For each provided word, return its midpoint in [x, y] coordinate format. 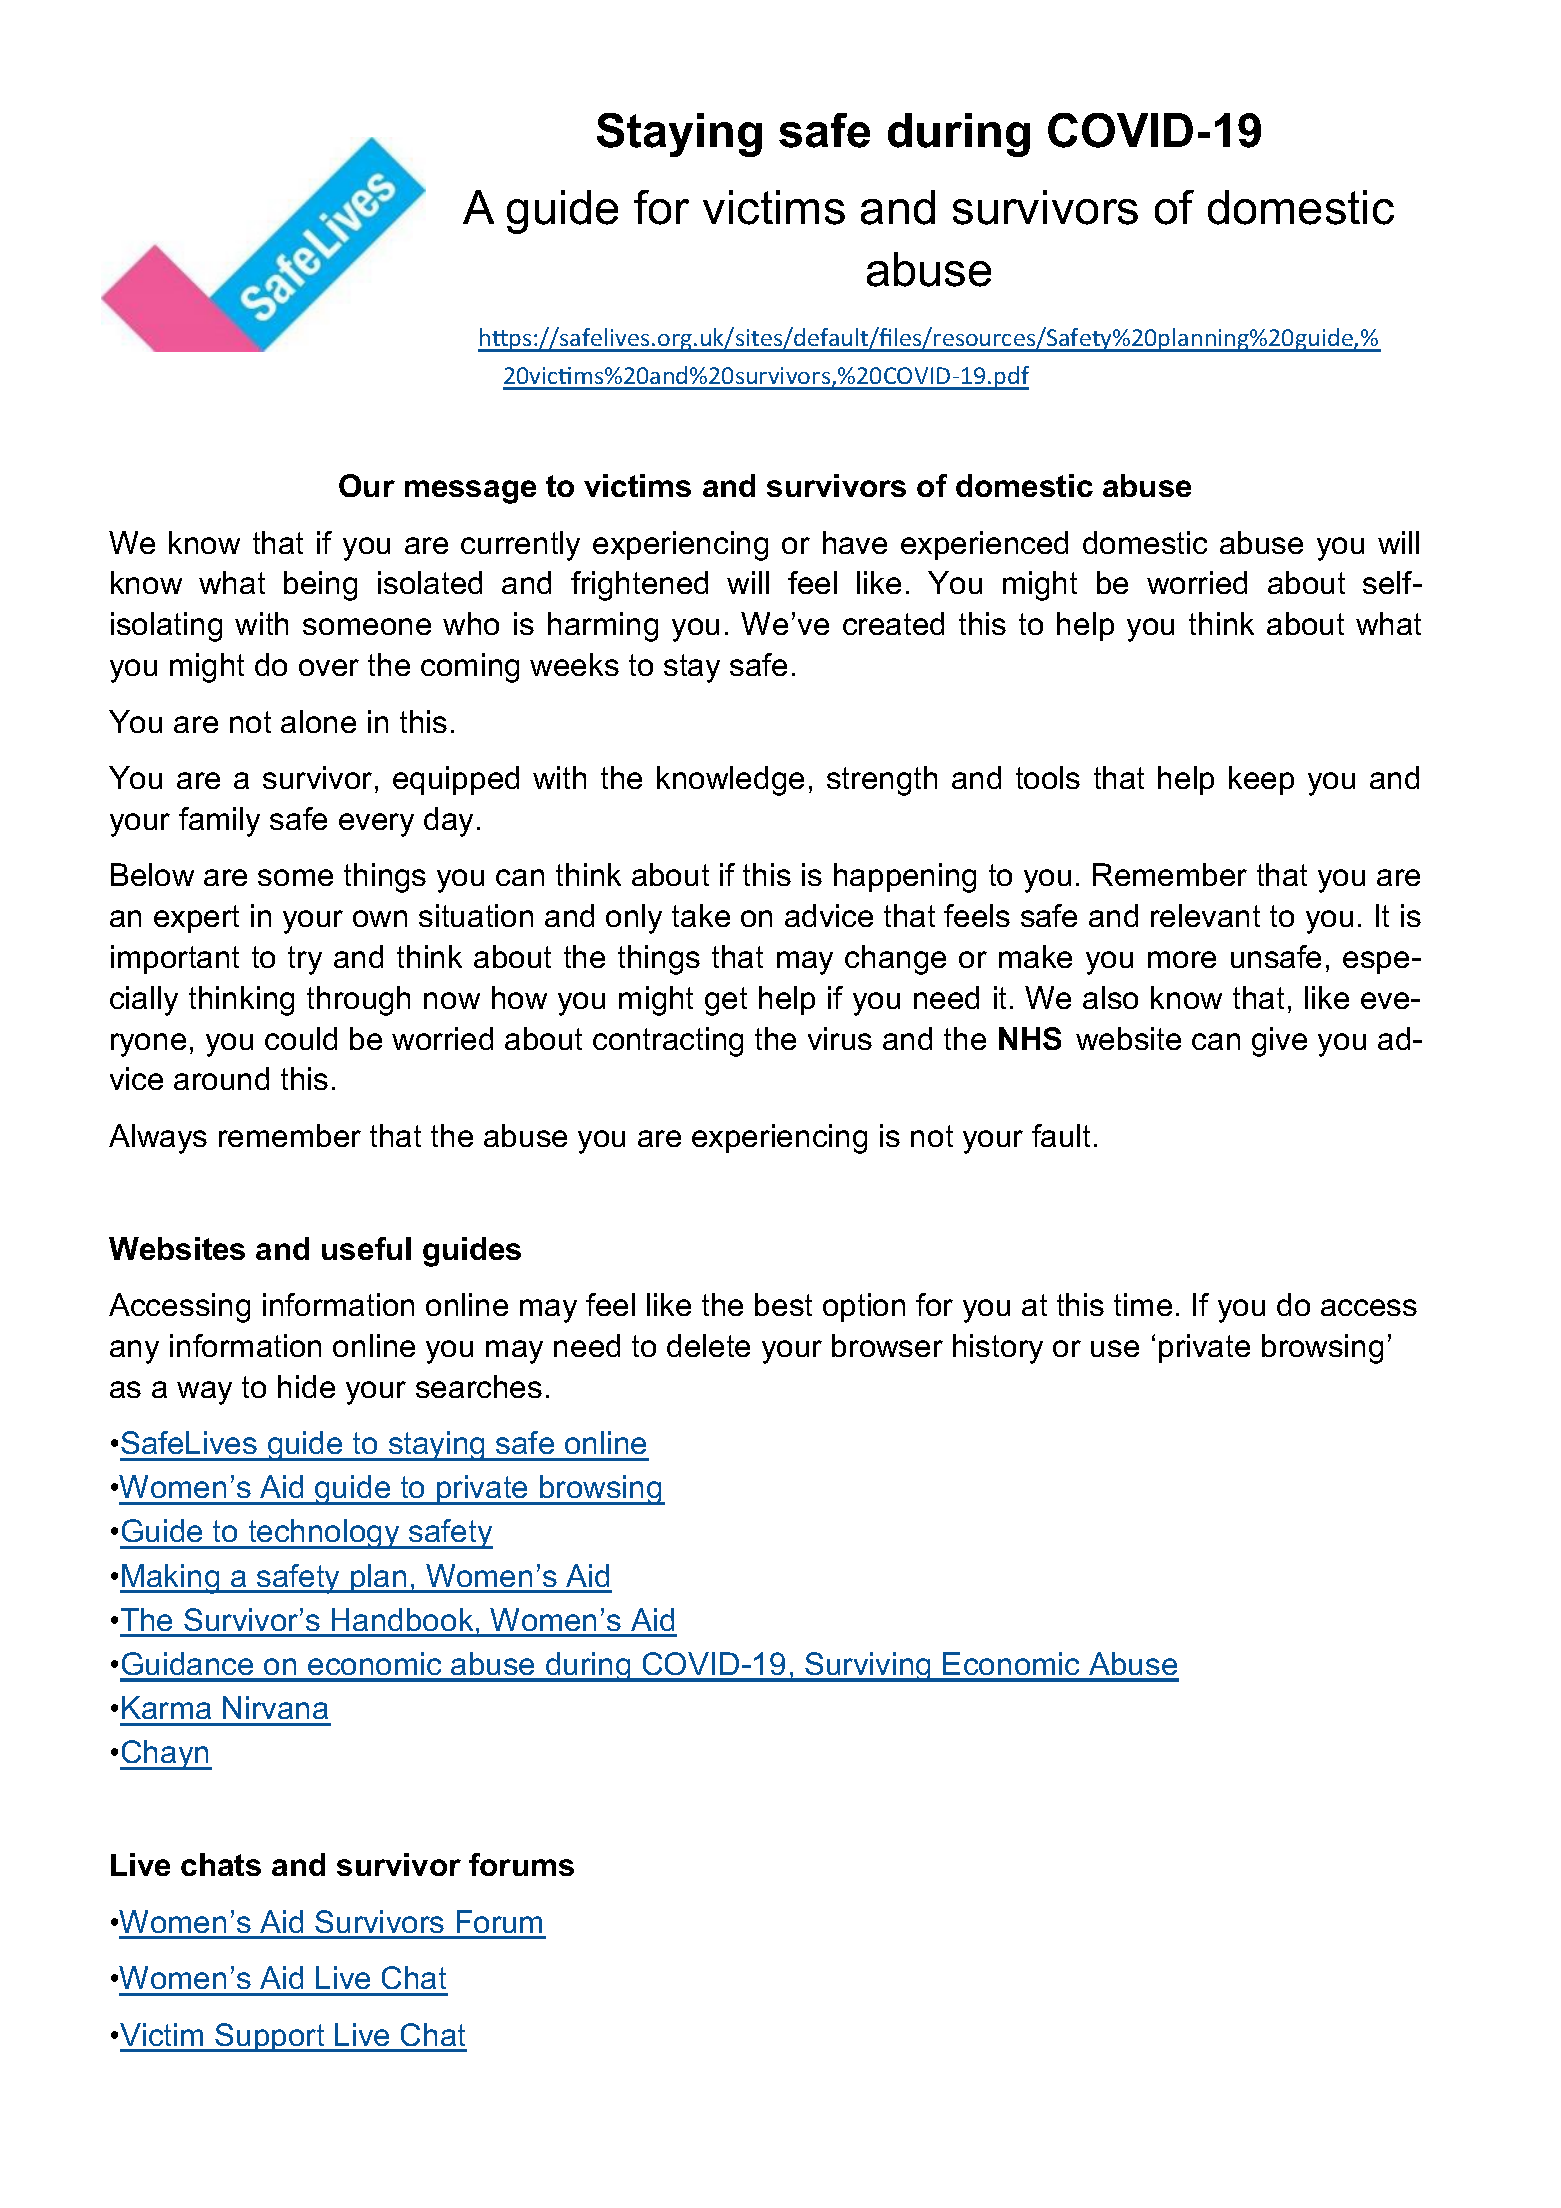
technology [324, 1534]
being [320, 586]
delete [708, 1345]
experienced [984, 545]
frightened [639, 586]
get [726, 1001]
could [301, 1038]
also [1110, 997]
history [998, 1349]
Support [270, 2037]
